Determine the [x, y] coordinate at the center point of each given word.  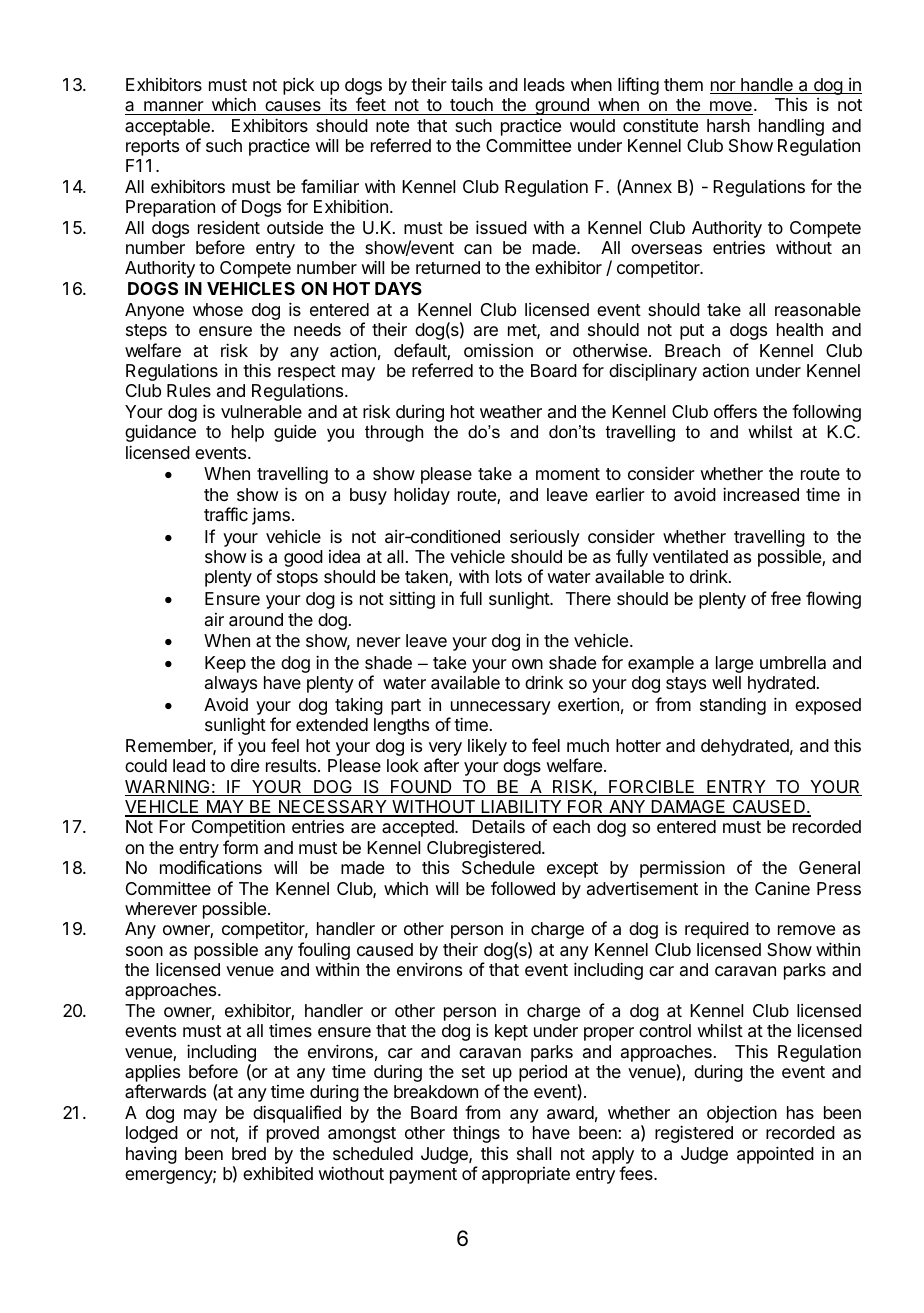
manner [174, 106]
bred [249, 1153]
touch [471, 104]
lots [509, 576]
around [256, 620]
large [734, 664]
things [476, 1134]
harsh [728, 125]
